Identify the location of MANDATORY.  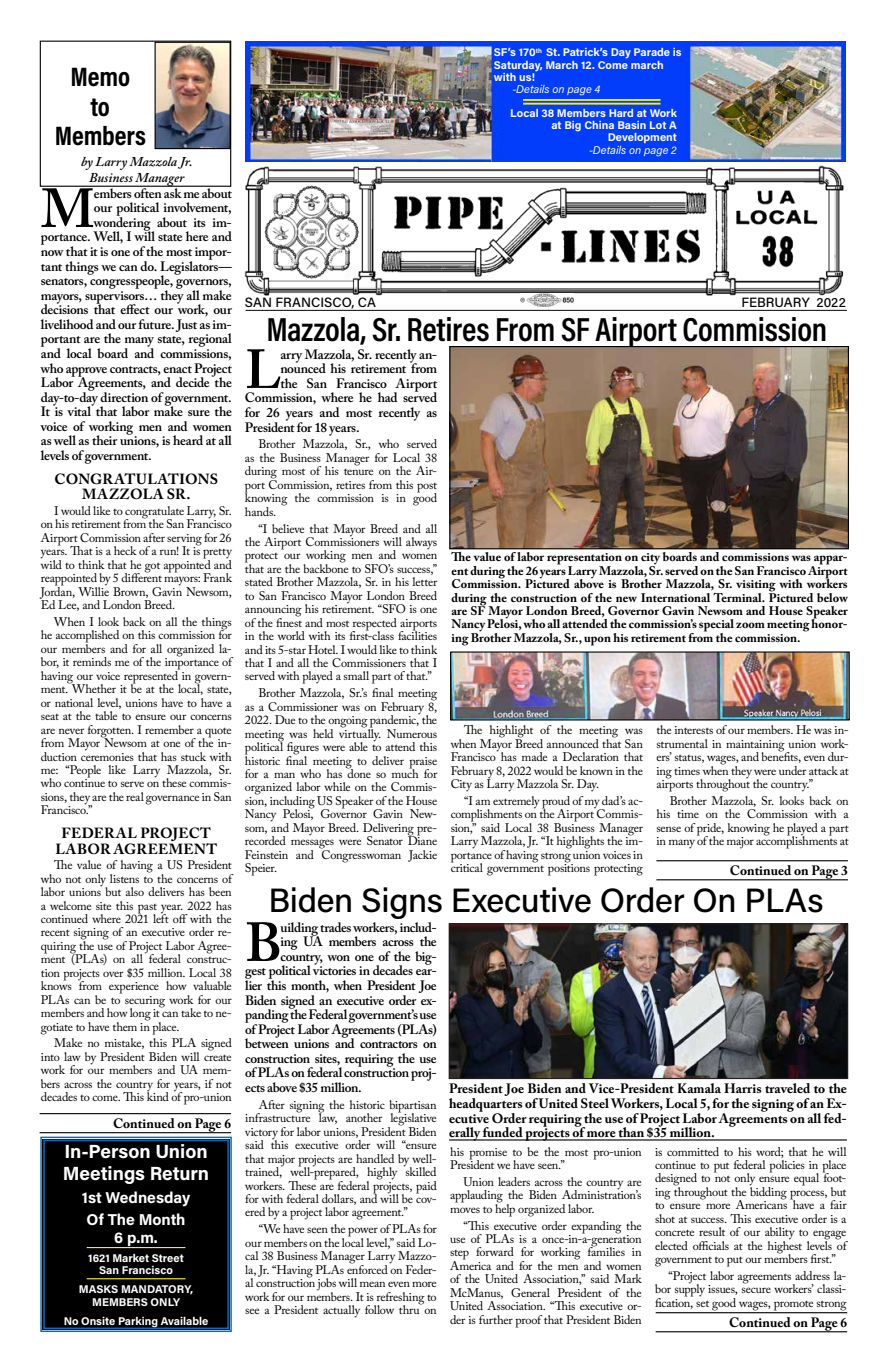
(157, 1290).
